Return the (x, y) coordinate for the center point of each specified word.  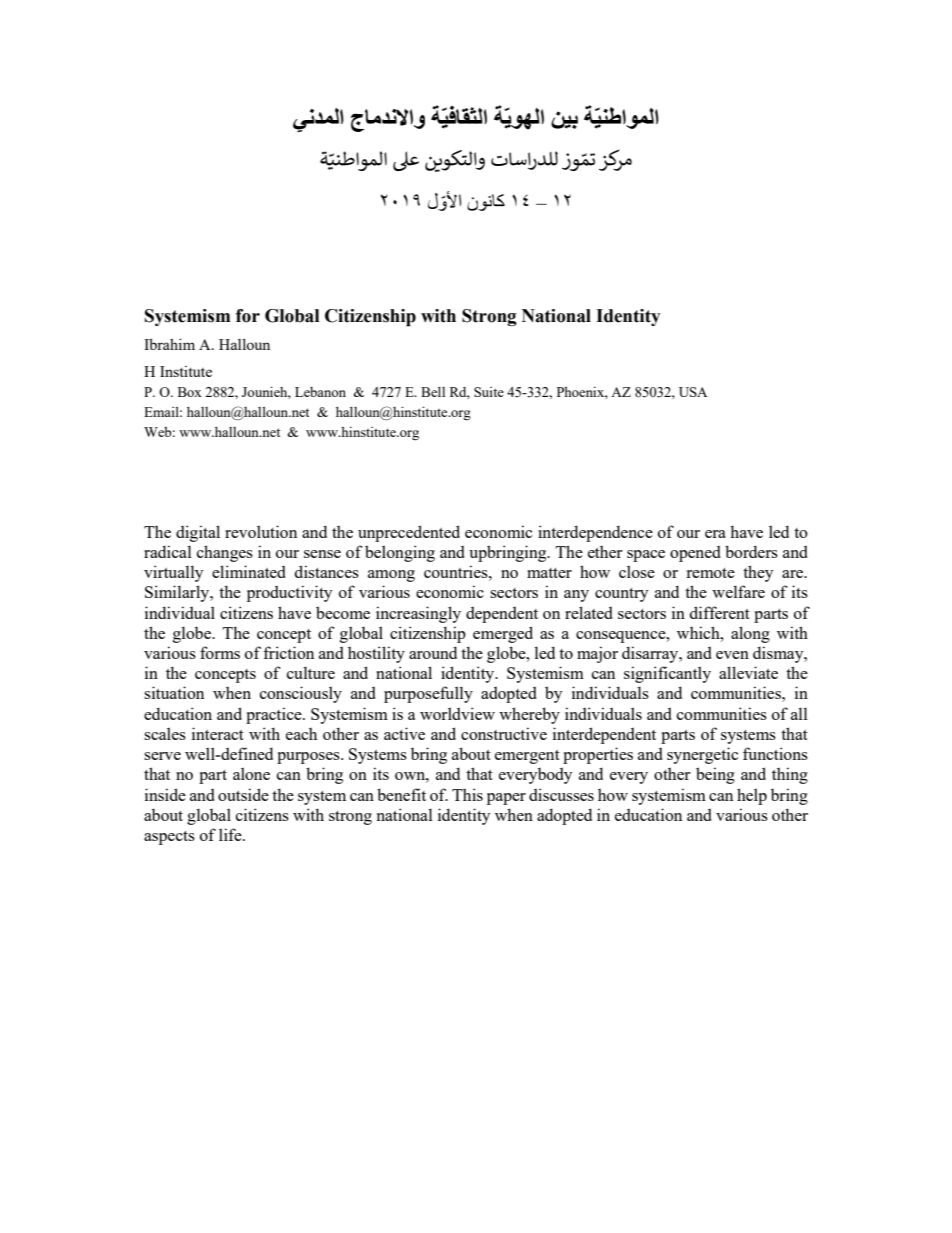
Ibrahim (169, 344)
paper (506, 799)
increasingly (418, 614)
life (231, 834)
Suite (489, 392)
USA (693, 392)
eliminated (249, 571)
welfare (738, 591)
